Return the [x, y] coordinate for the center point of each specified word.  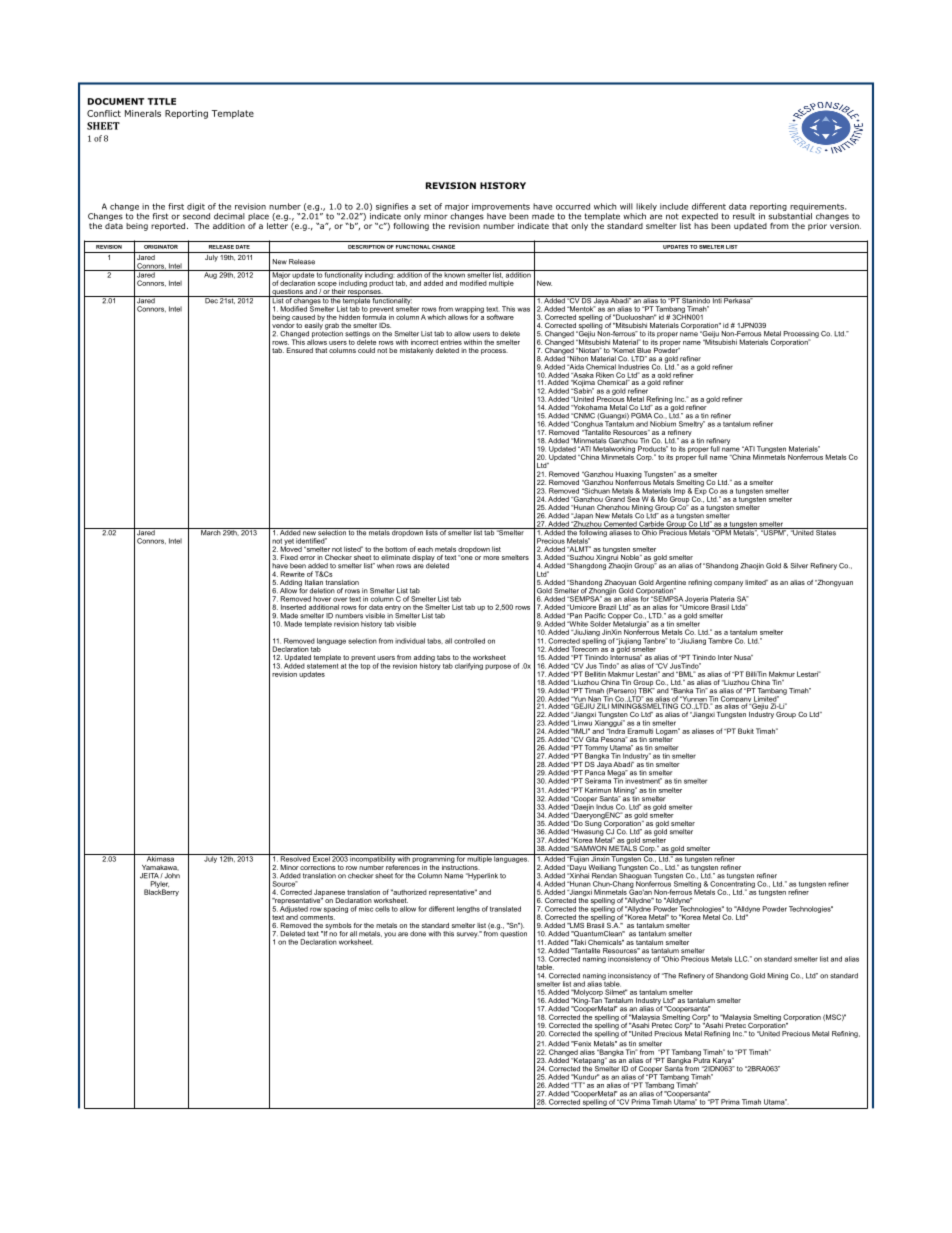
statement [323, 665]
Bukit [746, 731]
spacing [336, 909]
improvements [501, 207]
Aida [575, 367]
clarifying [469, 666]
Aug [210, 274]
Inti [717, 300]
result [744, 216]
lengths [468, 909]
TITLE [161, 101]
